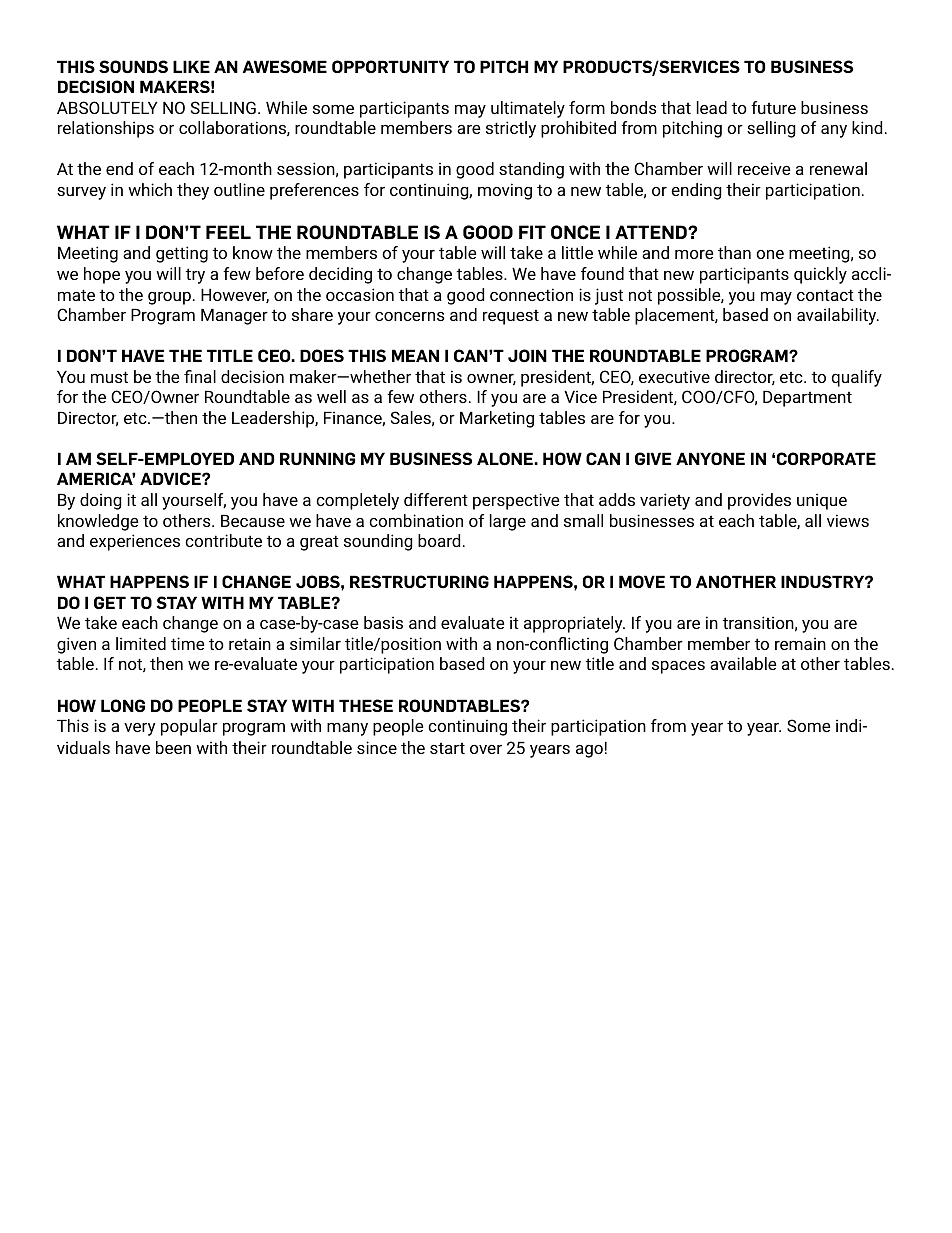 Image resolution: width=952 pixels, height=1233 pixels. What do you see at coordinates (191, 66) in the image?
I see `like` at bounding box center [191, 66].
